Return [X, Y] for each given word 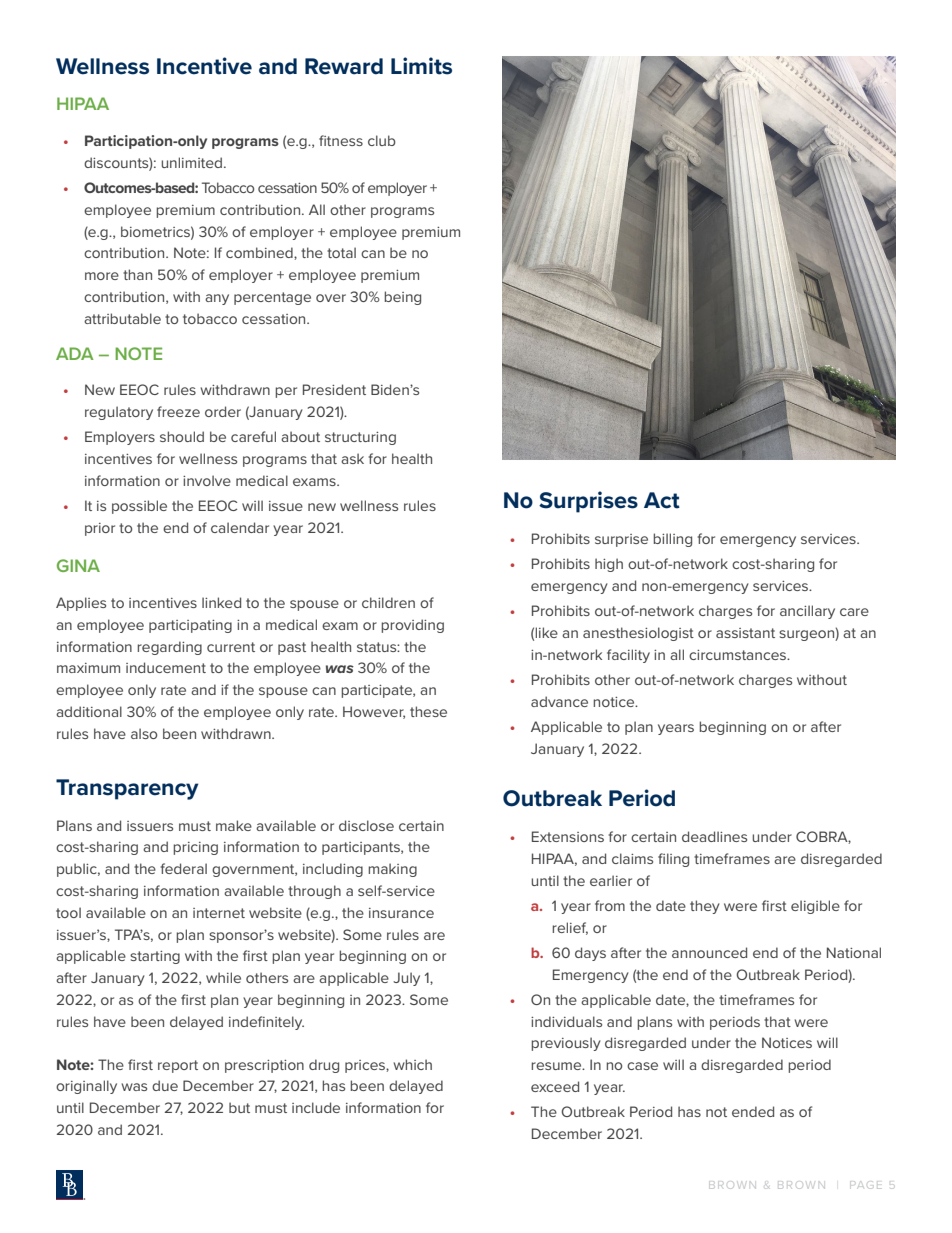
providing [412, 626]
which [412, 1064]
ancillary [807, 612]
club [382, 140]
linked [221, 602]
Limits [421, 66]
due [165, 1085]
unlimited [191, 162]
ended [753, 1111]
